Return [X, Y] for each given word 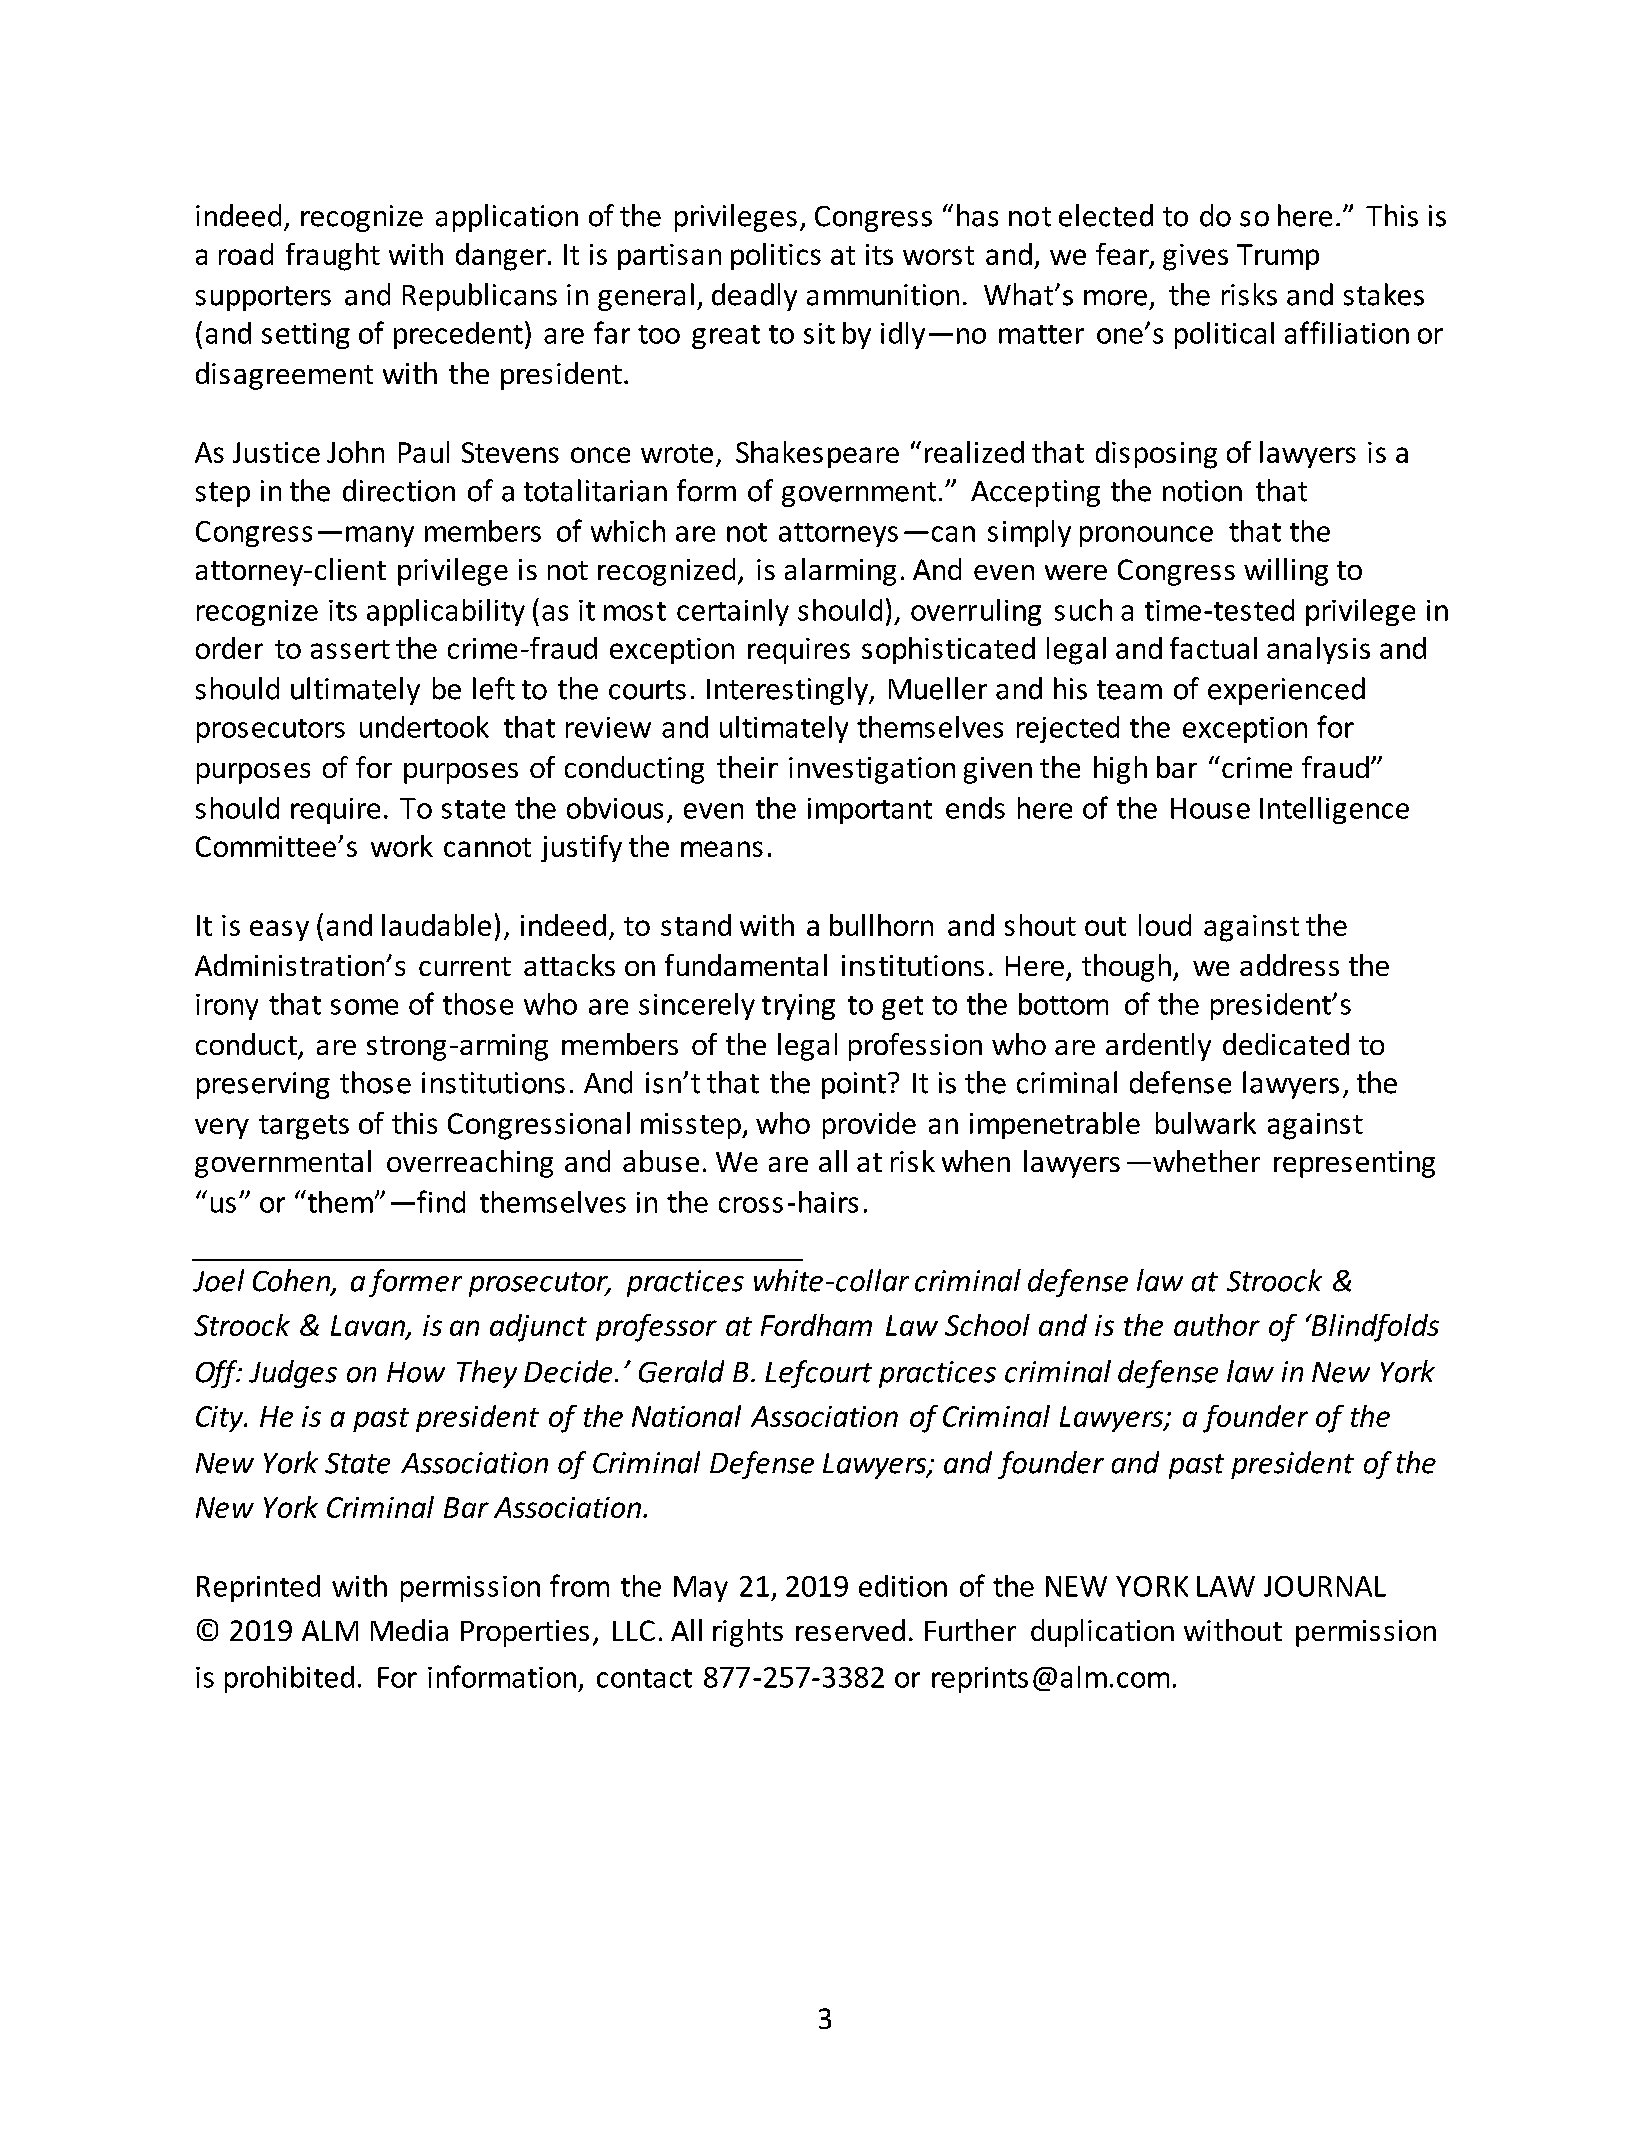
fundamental [746, 965]
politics [776, 256]
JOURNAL [1325, 1586]
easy [279, 930]
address [1289, 965]
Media [409, 1630]
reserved [850, 1630]
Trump [1278, 257]
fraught [333, 257]
